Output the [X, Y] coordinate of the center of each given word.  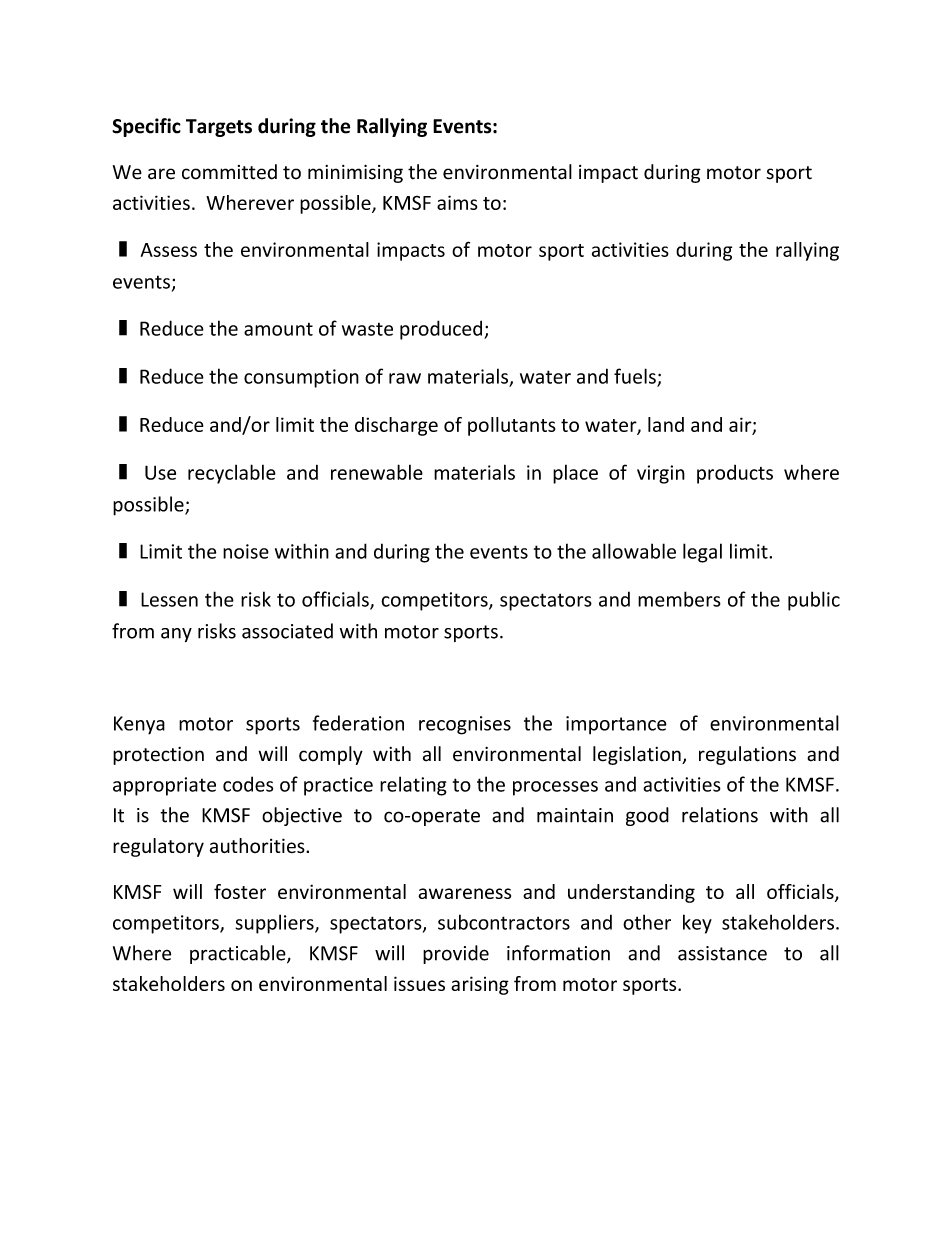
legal [702, 553]
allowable [634, 551]
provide [456, 954]
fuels [636, 377]
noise [246, 551]
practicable [239, 954]
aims [457, 202]
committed [229, 172]
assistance [722, 953]
